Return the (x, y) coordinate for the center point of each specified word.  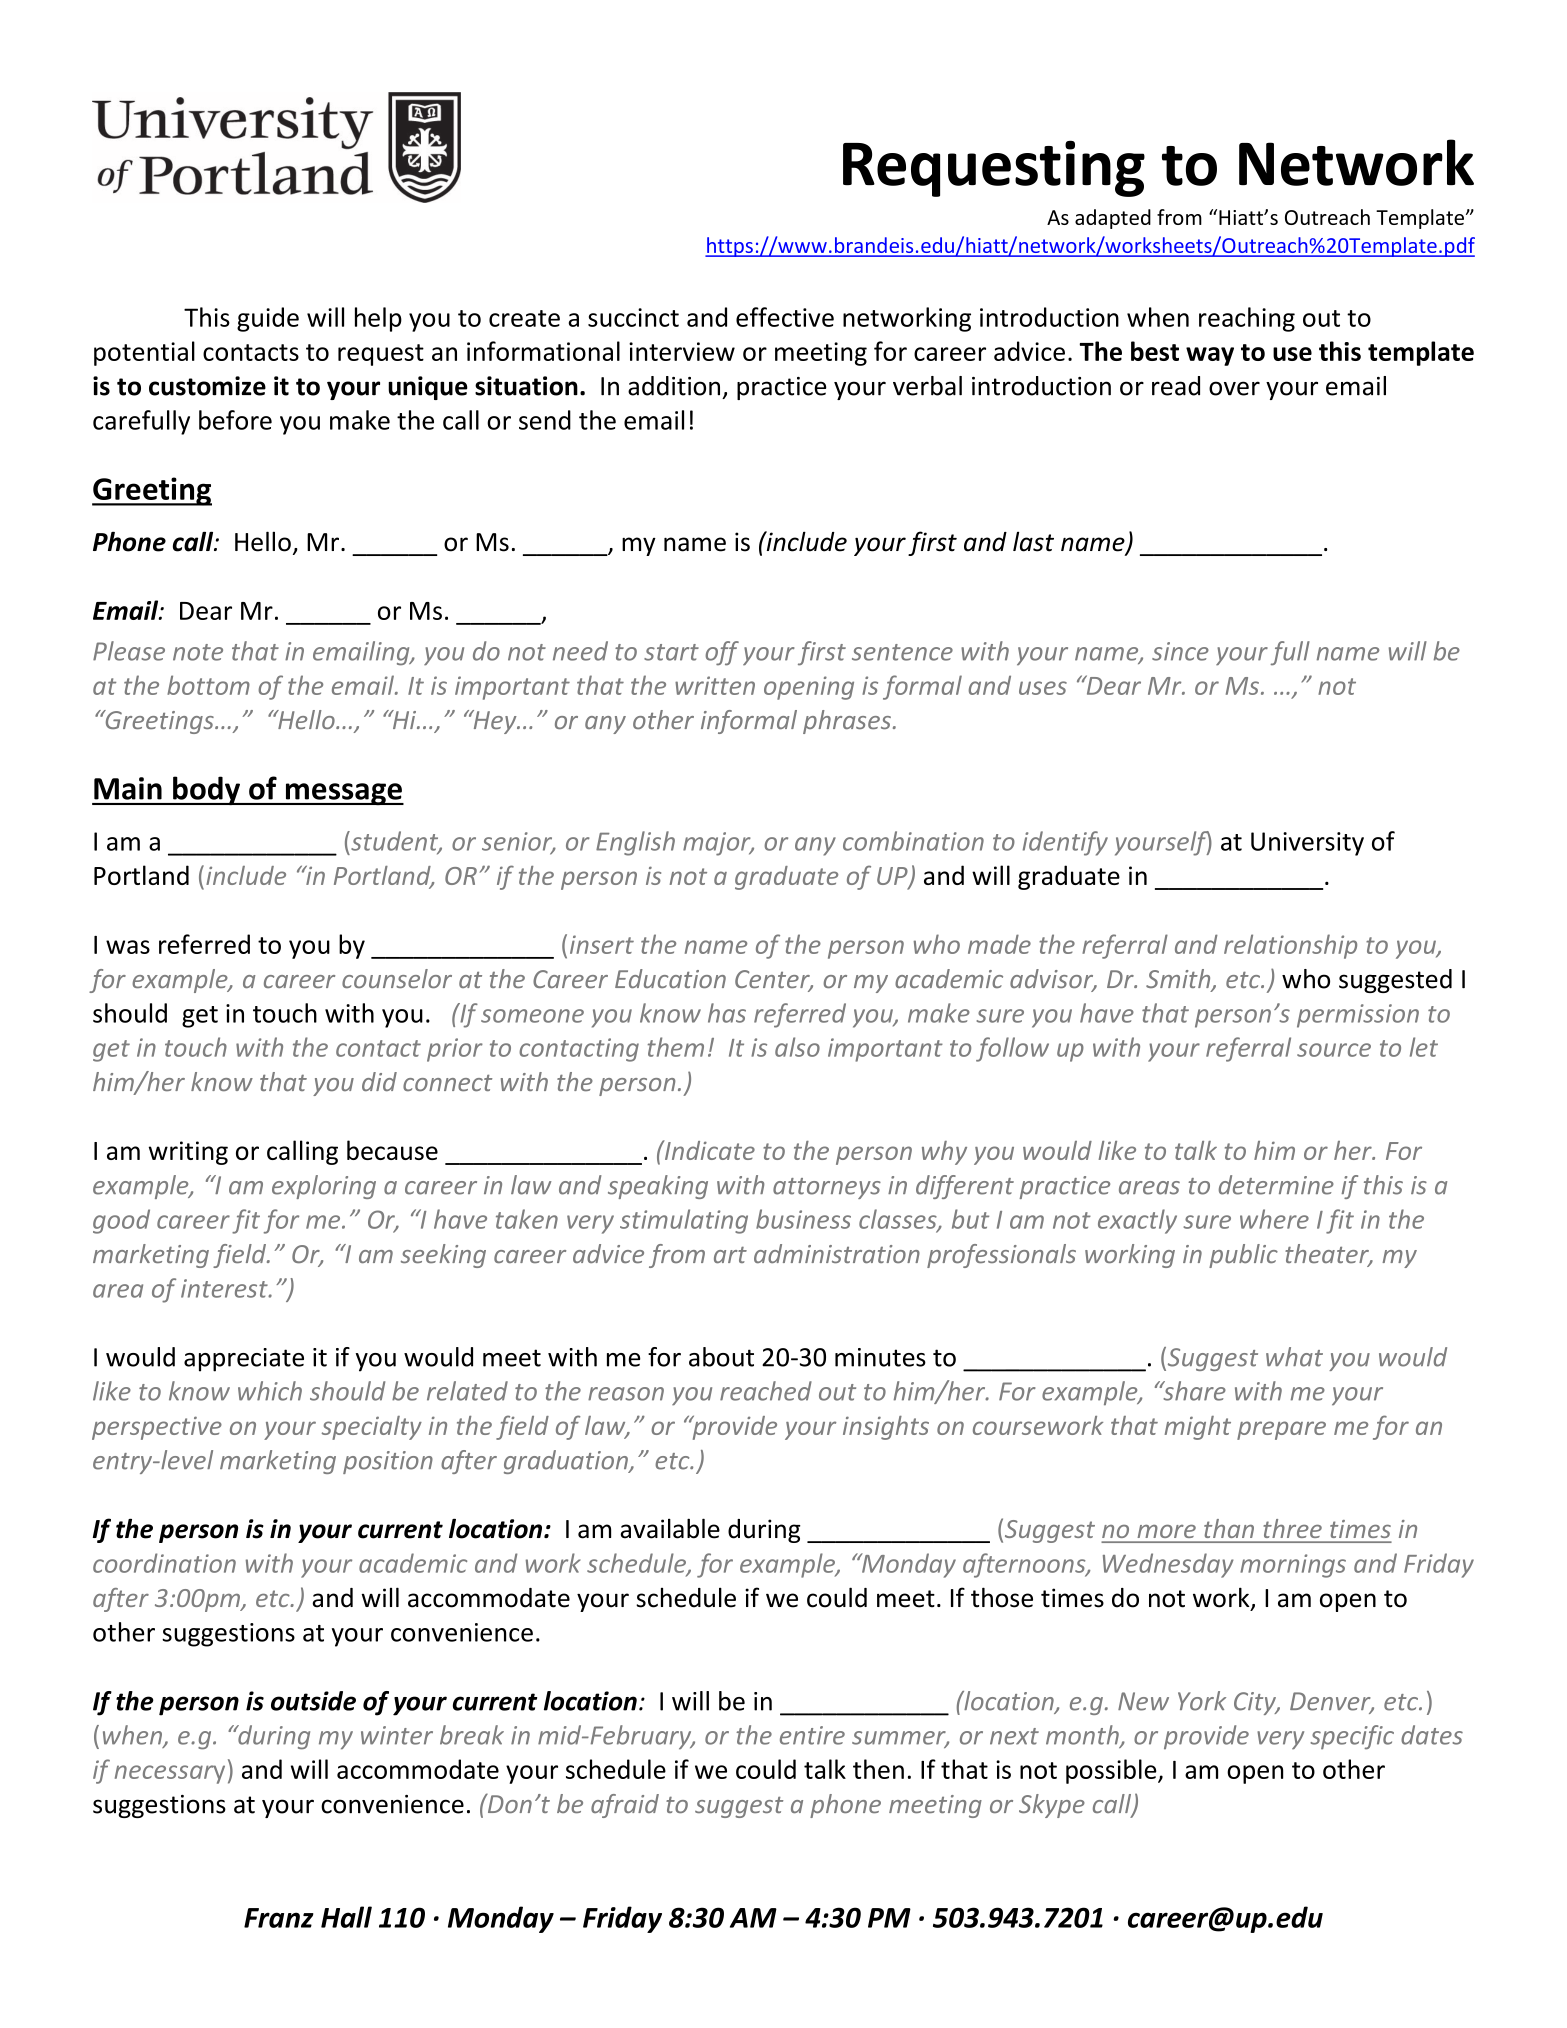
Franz (279, 1918)
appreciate (244, 1360)
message (343, 794)
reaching (1247, 319)
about (721, 1357)
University (1307, 844)
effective (785, 317)
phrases (847, 722)
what (1294, 1357)
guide (268, 319)
